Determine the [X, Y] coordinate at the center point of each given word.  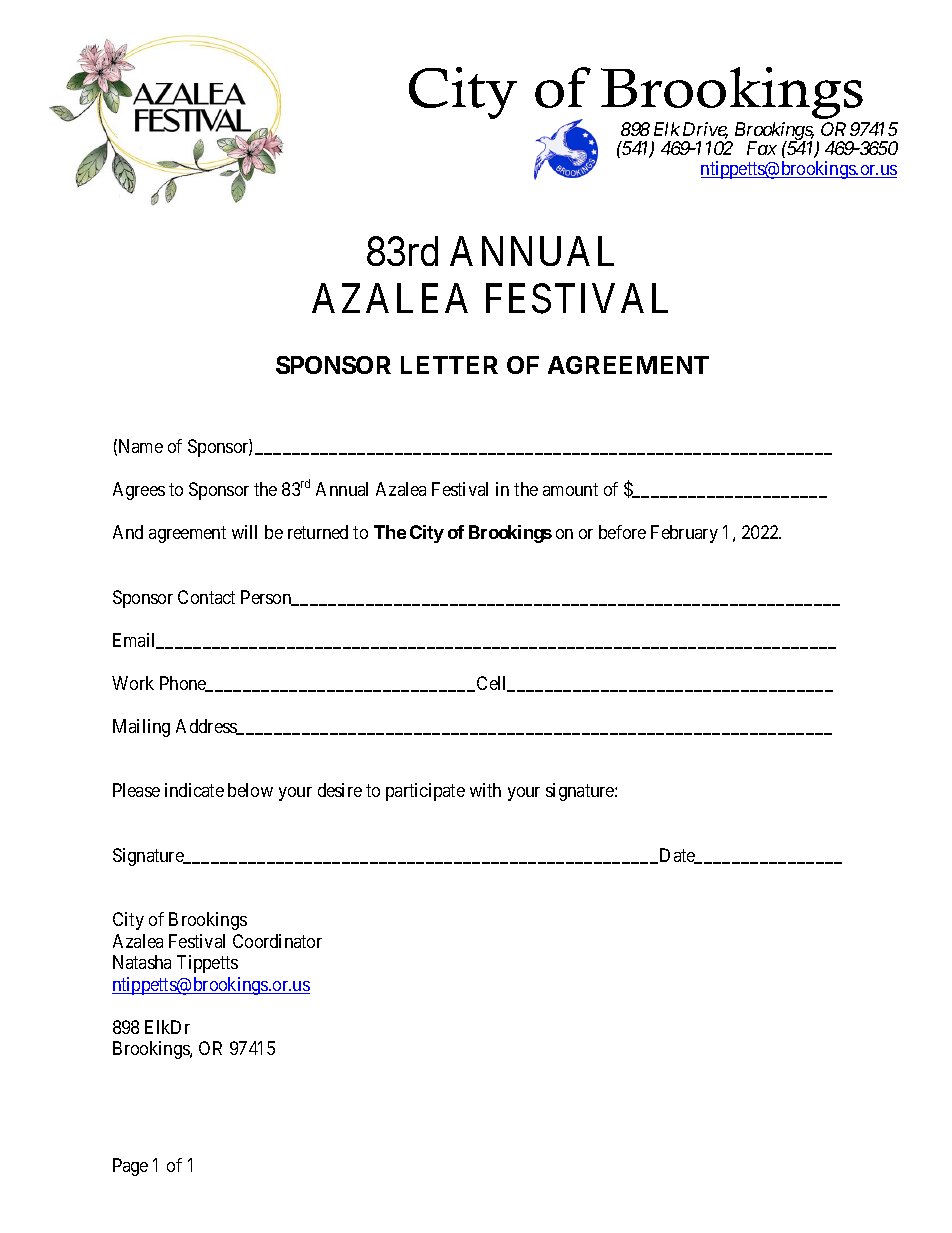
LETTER [449, 365]
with [485, 790]
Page [130, 1167]
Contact [206, 597]
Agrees [139, 491]
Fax [762, 148]
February [684, 534]
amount [570, 490]
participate [425, 792]
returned [318, 532]
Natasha [142, 962]
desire [340, 790]
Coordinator [277, 941]
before [622, 532]
